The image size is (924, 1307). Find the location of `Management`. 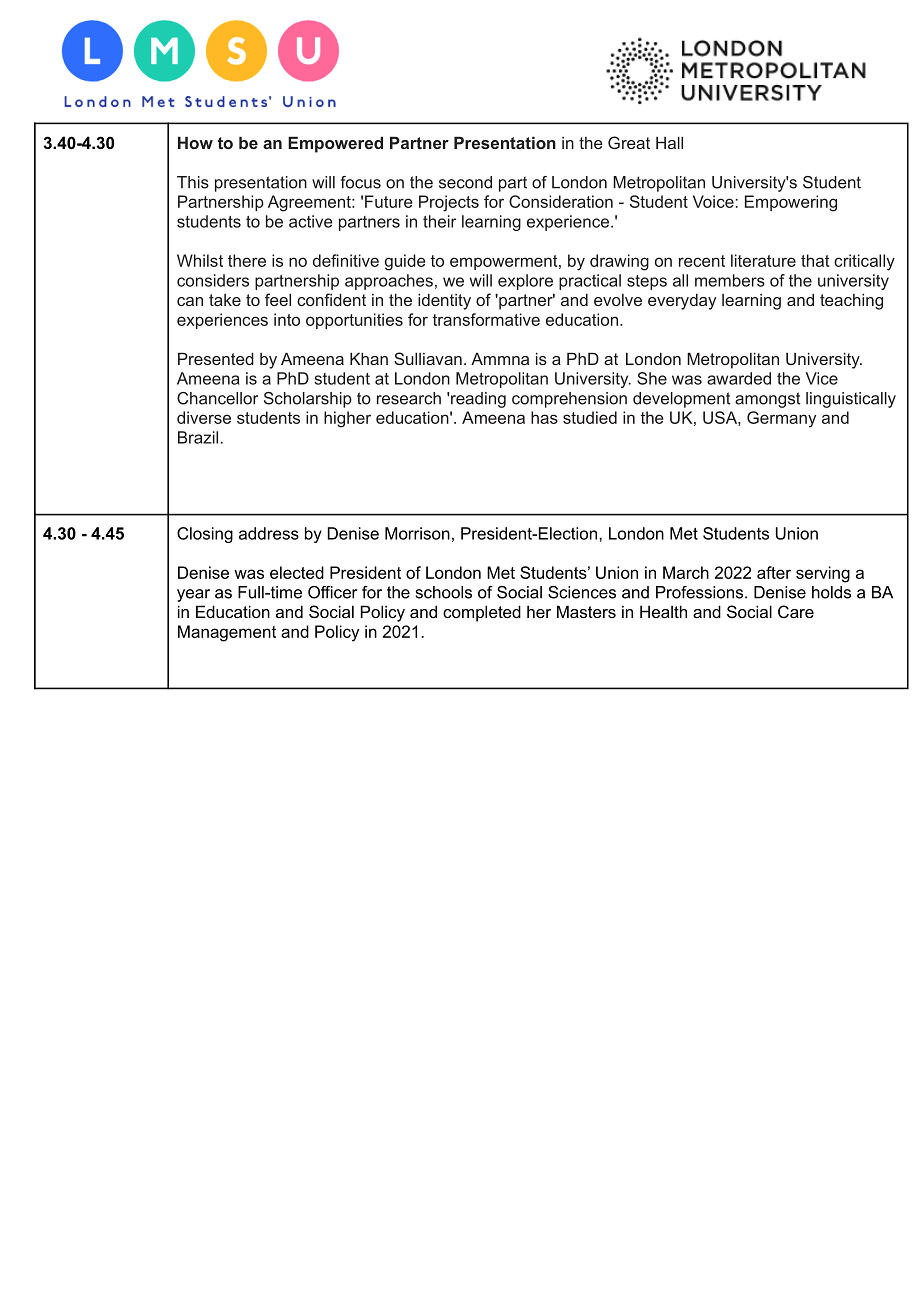

Management is located at coordinates (227, 633).
